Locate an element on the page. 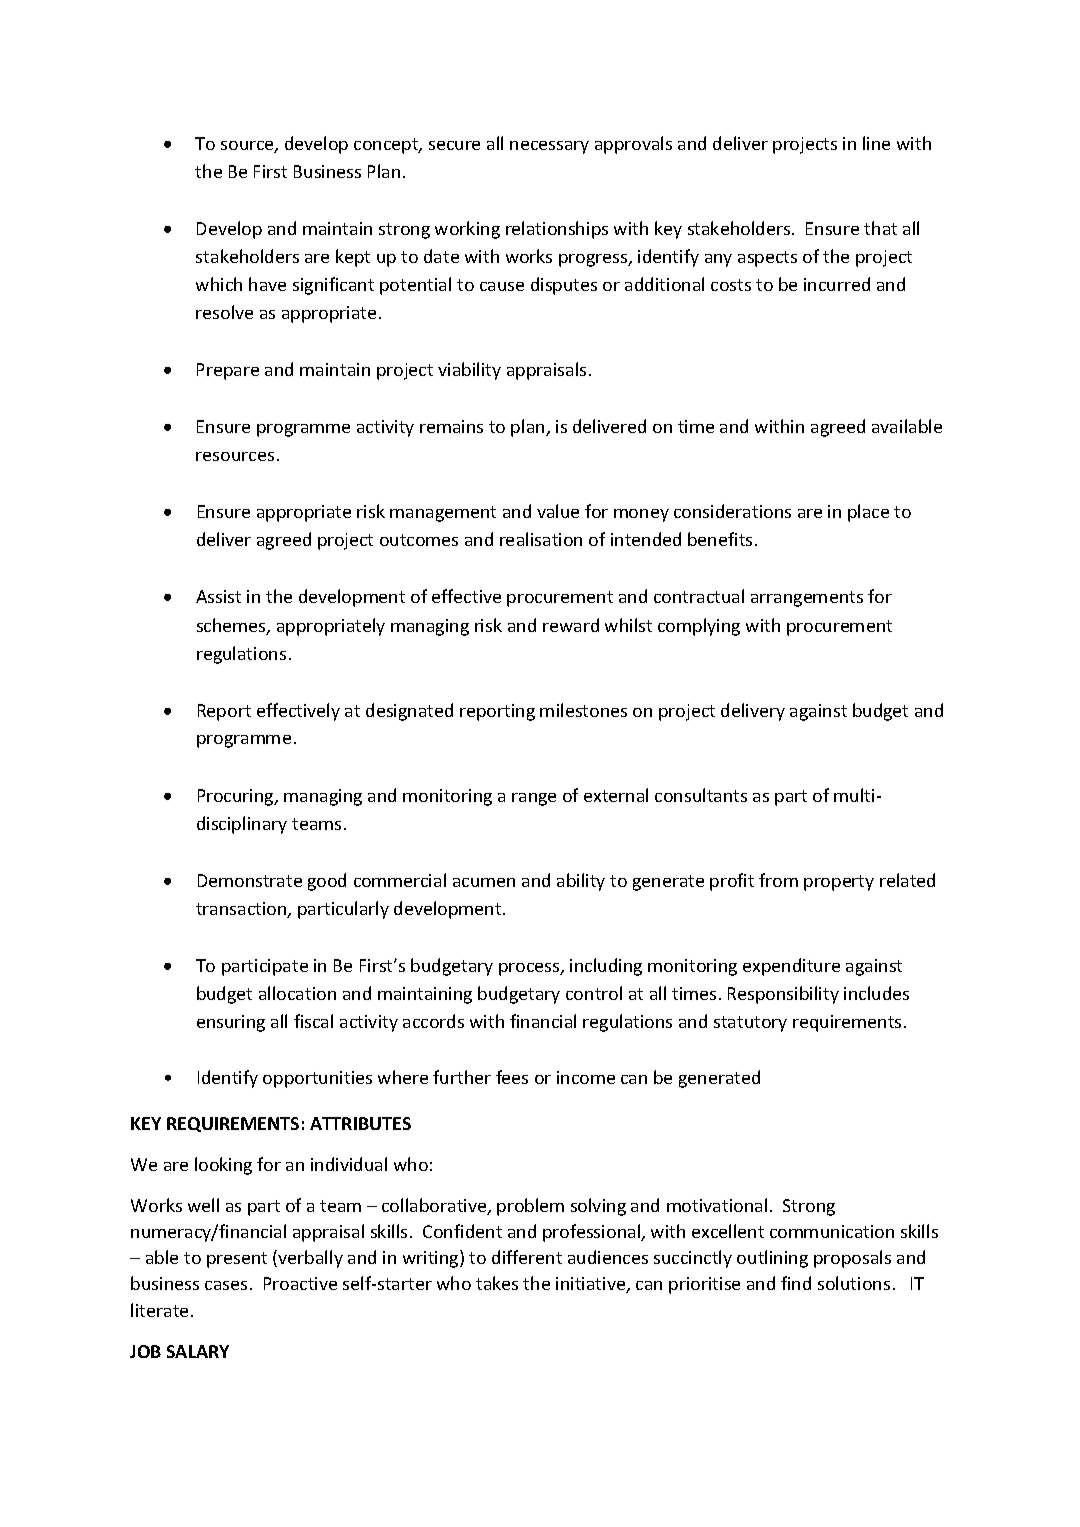 This image has height=1527, width=1080. place is located at coordinates (868, 513).
